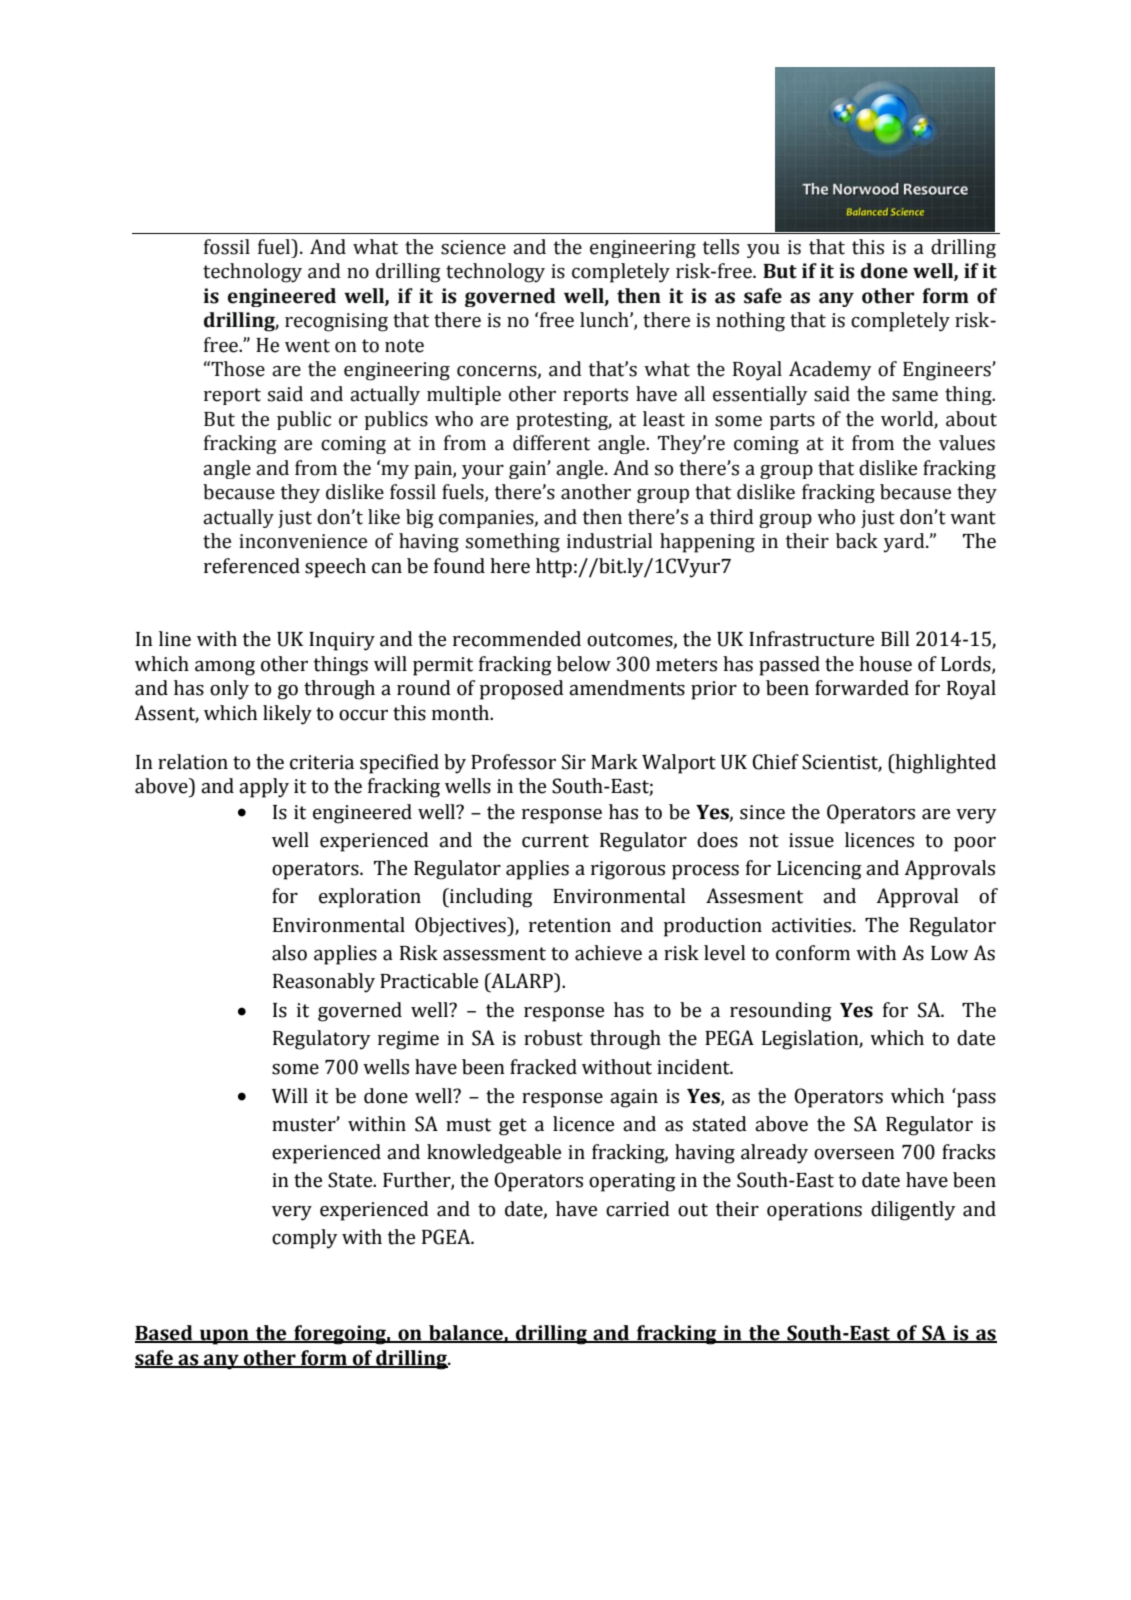 The image size is (1131, 1600). I want to click on lunch, so click(605, 320).
